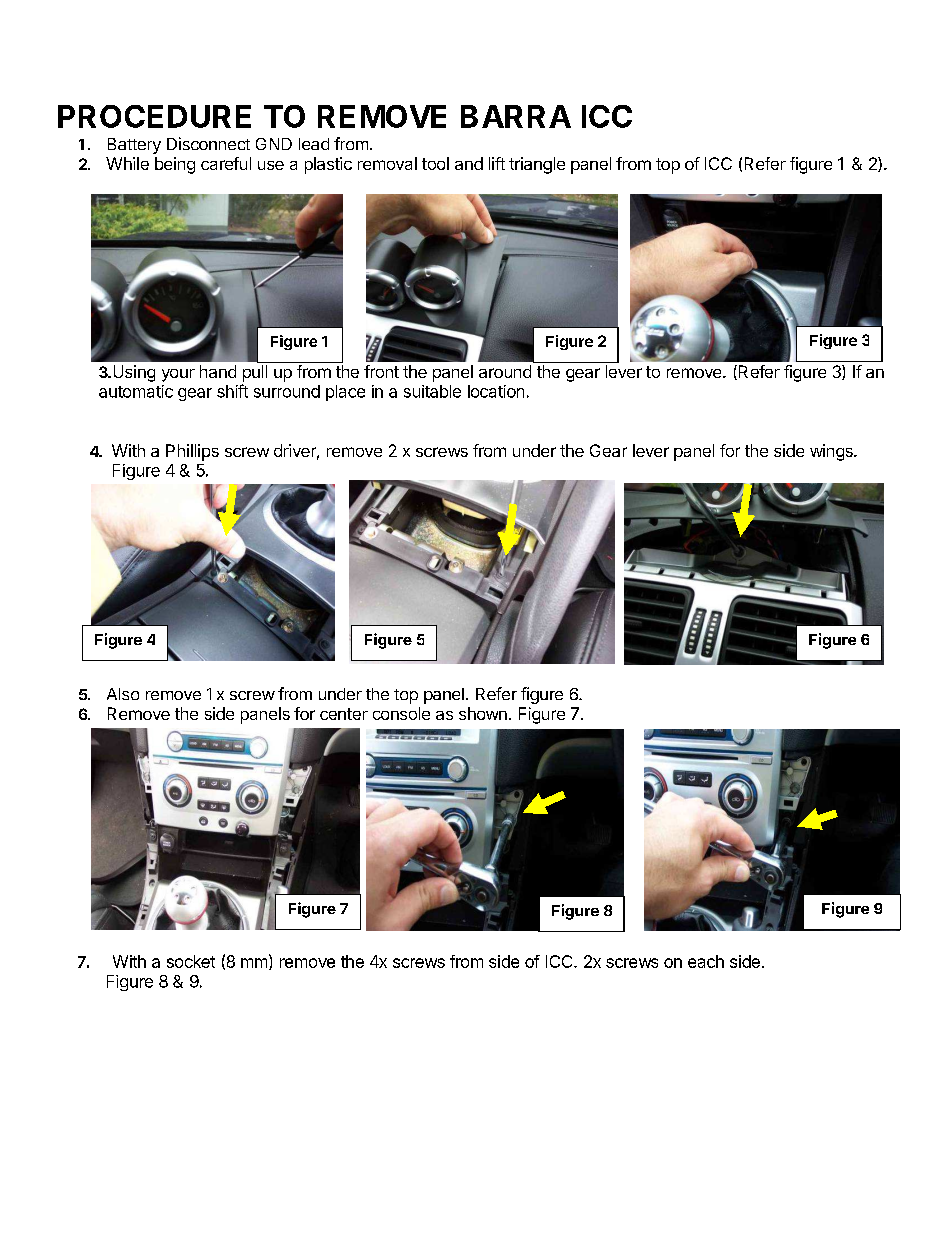 Image resolution: width=952 pixels, height=1233 pixels. What do you see at coordinates (706, 961) in the image?
I see `each` at bounding box center [706, 961].
